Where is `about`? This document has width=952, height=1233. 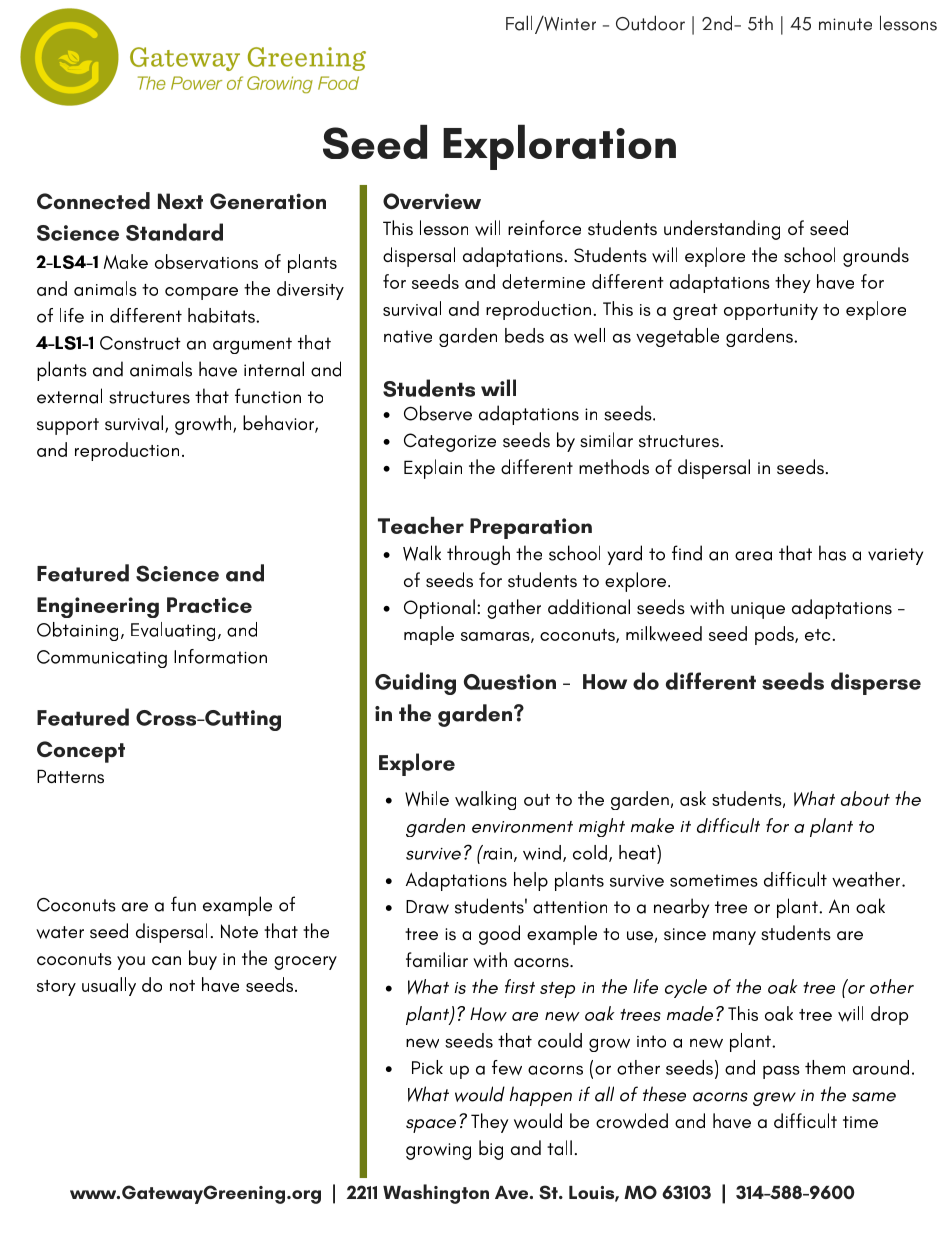 about is located at coordinates (865, 798).
